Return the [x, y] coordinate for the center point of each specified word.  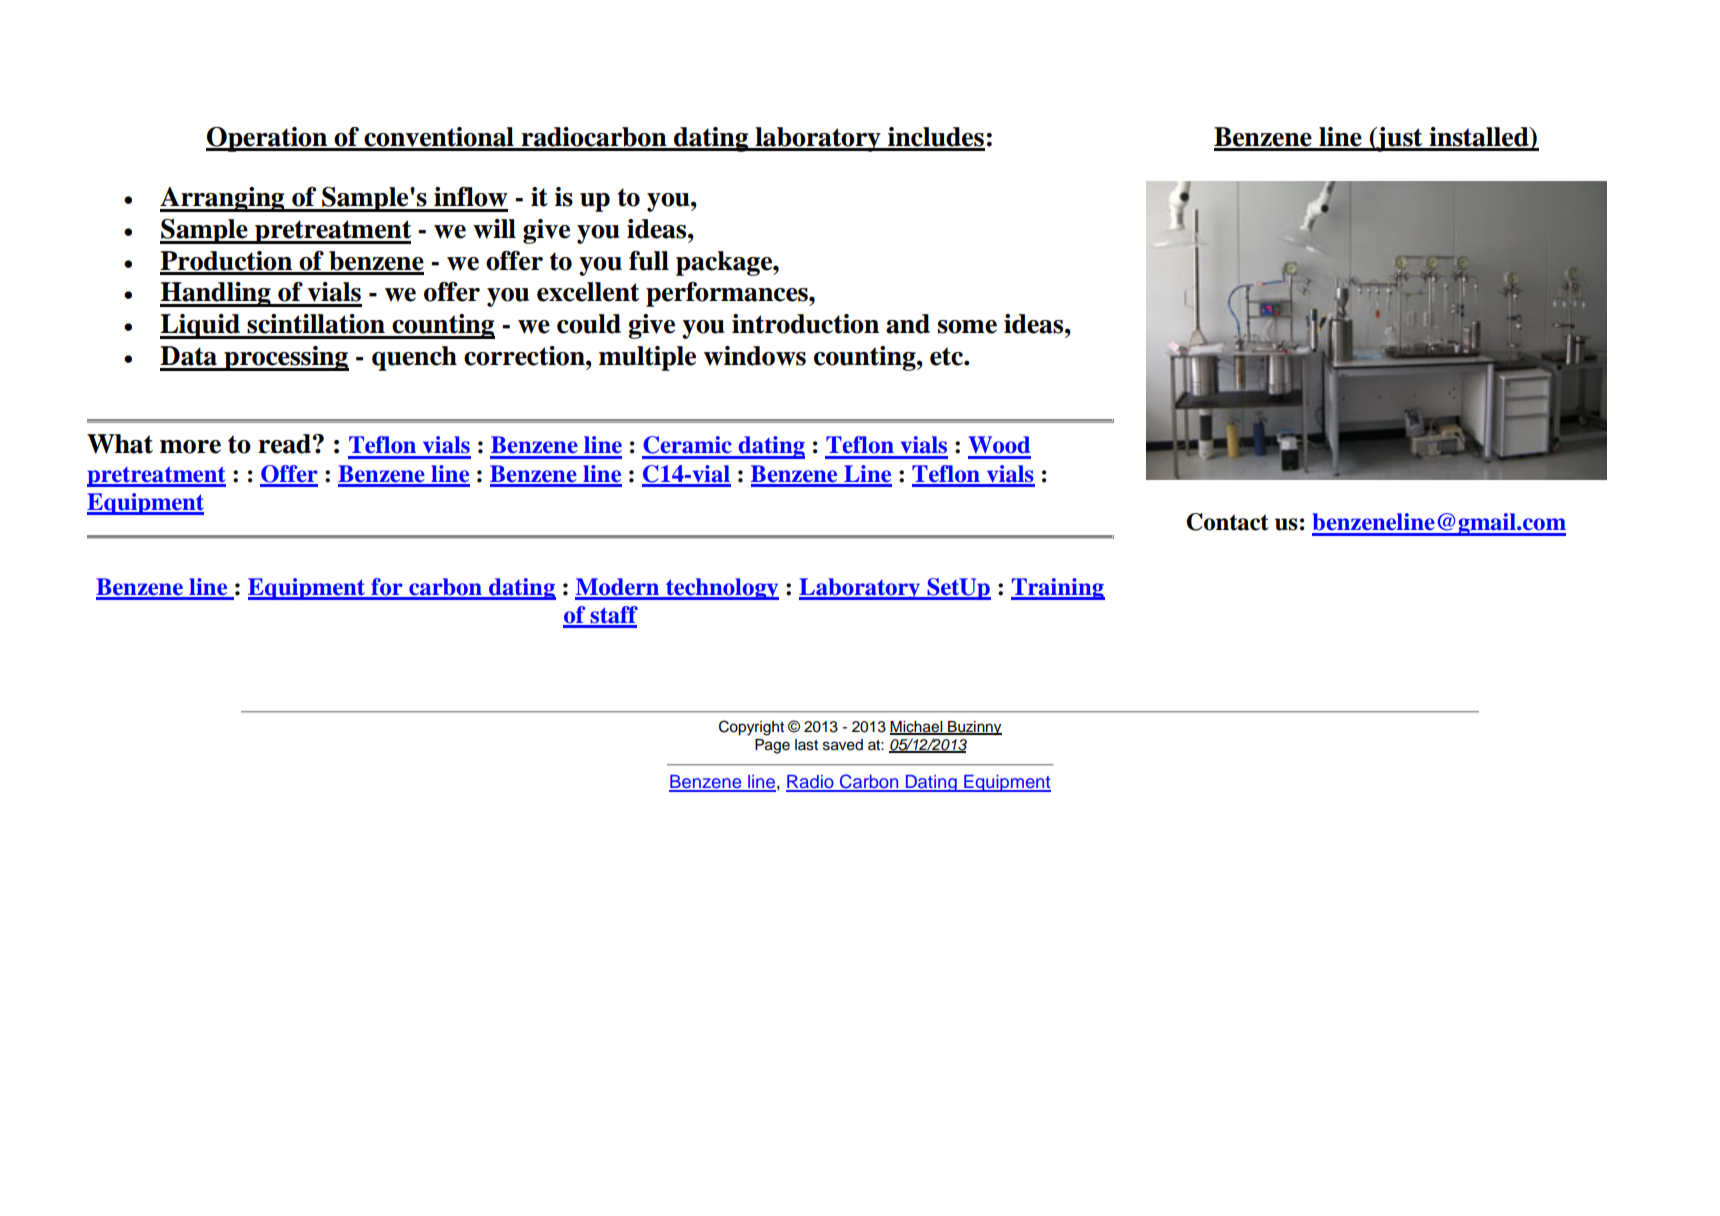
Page [772, 746]
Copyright [751, 728]
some [967, 327]
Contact [1227, 522]
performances [728, 294]
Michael [917, 728]
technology [721, 589]
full [649, 261]
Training [1058, 589]
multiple [647, 358]
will [494, 229]
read [284, 444]
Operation [267, 139]
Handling [216, 294]
